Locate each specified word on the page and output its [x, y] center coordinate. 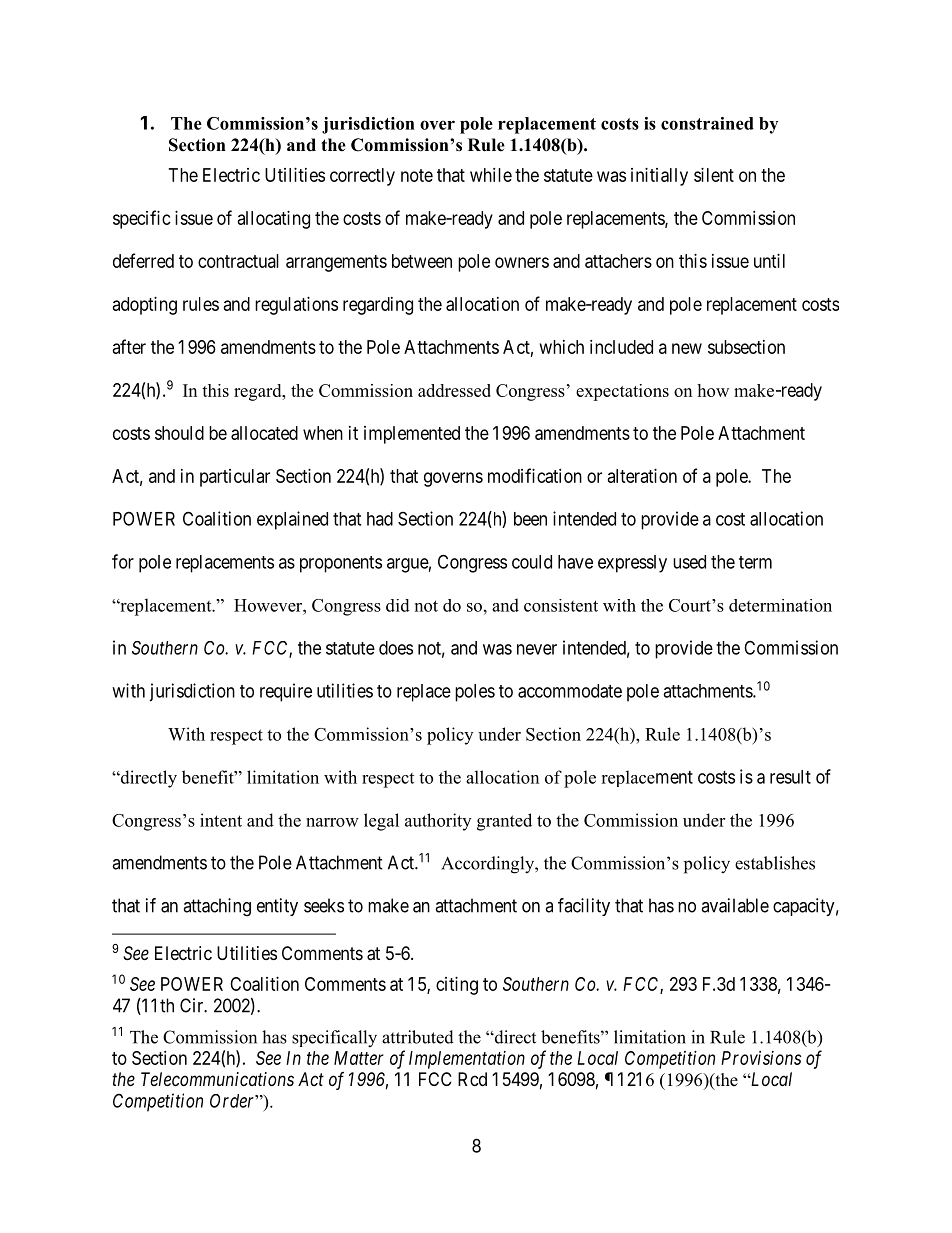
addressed [454, 390]
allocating [274, 220]
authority [438, 822]
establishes [775, 863]
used [689, 562]
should [179, 433]
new [687, 348]
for [123, 561]
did [398, 605]
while [491, 175]
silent [714, 175]
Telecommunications [217, 1079]
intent [221, 820]
